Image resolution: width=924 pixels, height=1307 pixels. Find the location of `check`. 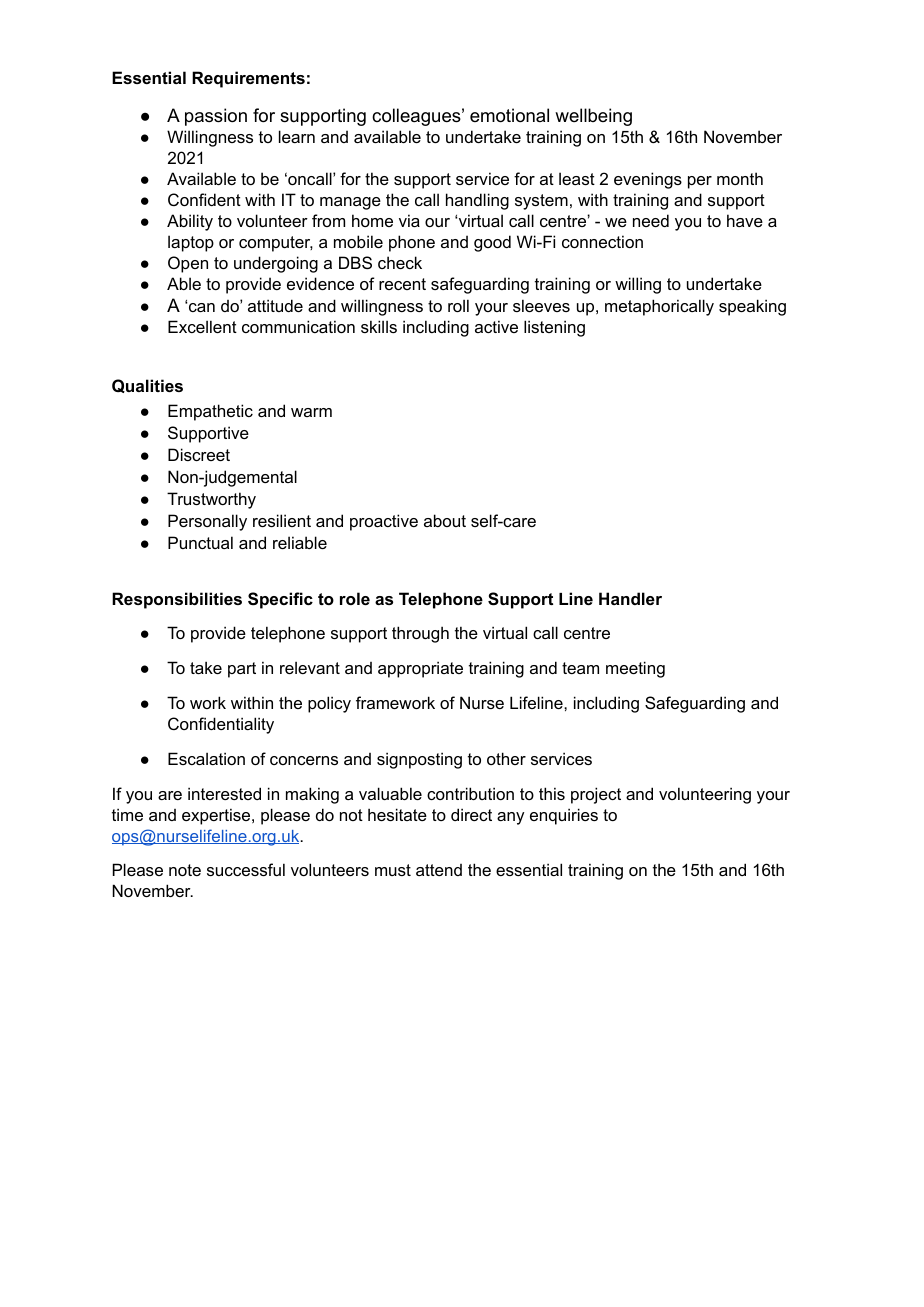

check is located at coordinates (400, 262).
